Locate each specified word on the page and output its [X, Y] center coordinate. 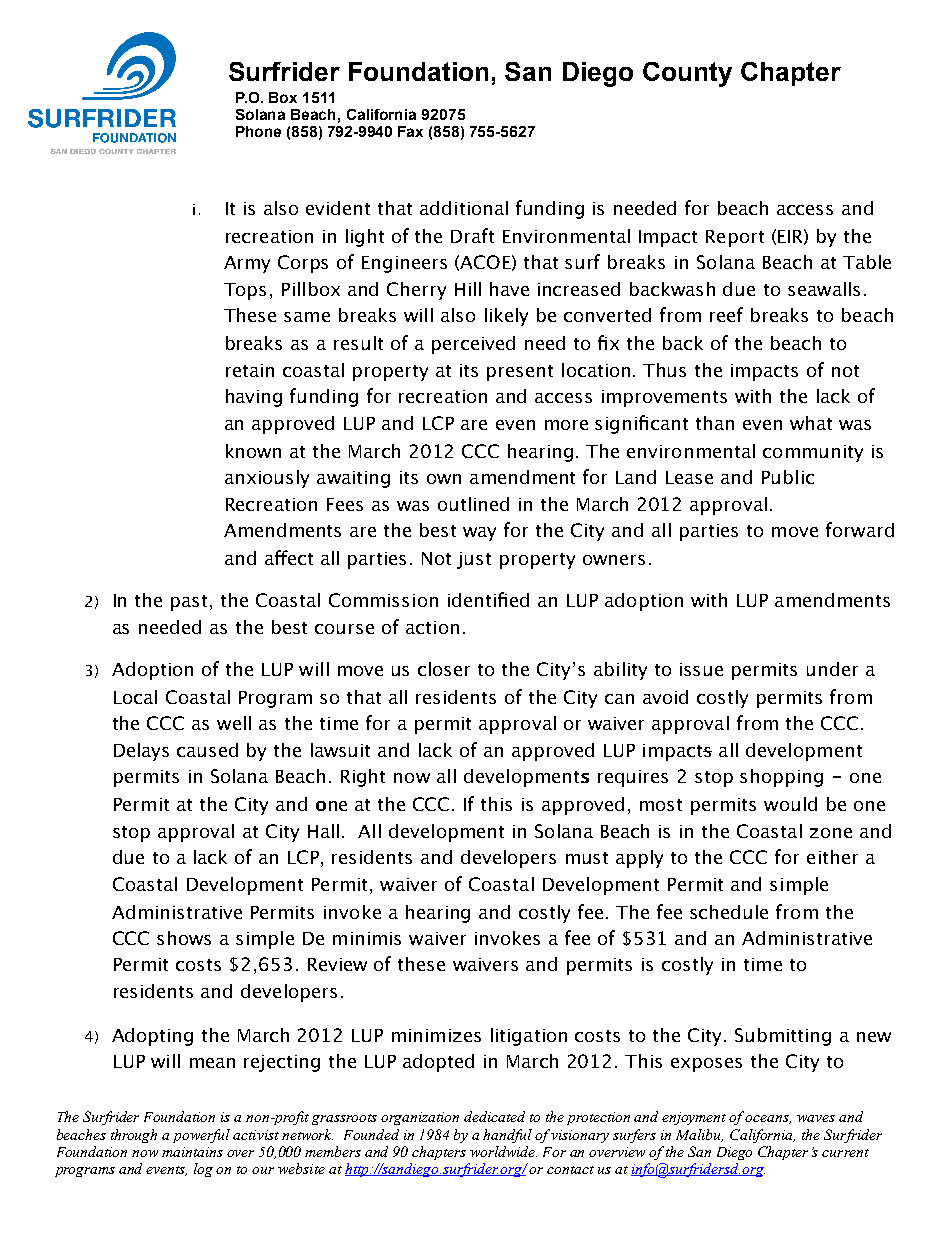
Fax [410, 131]
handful [507, 1136]
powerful [201, 1136]
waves [816, 1118]
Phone [258, 131]
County [687, 74]
